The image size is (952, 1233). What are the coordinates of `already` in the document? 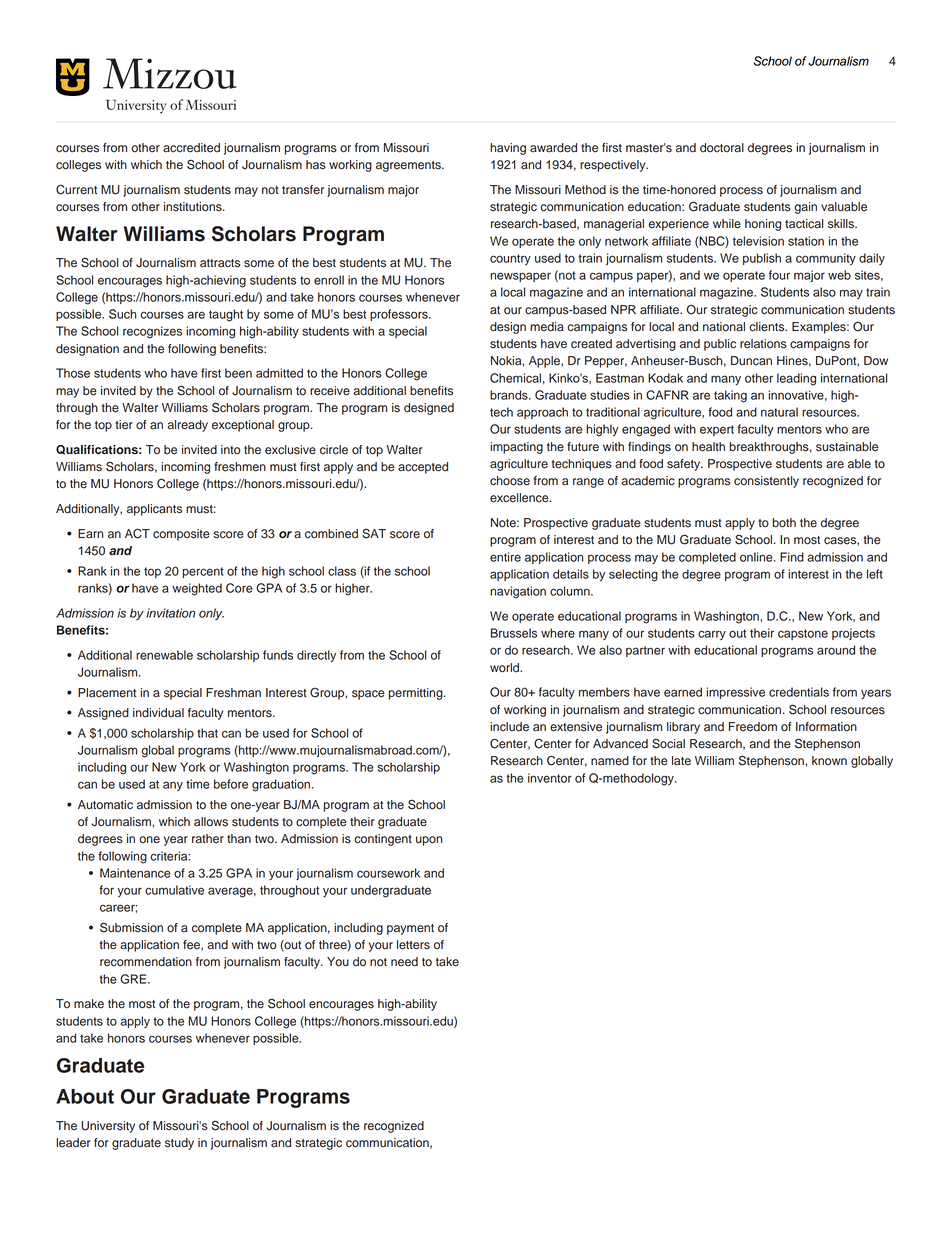 It's located at (187, 426).
